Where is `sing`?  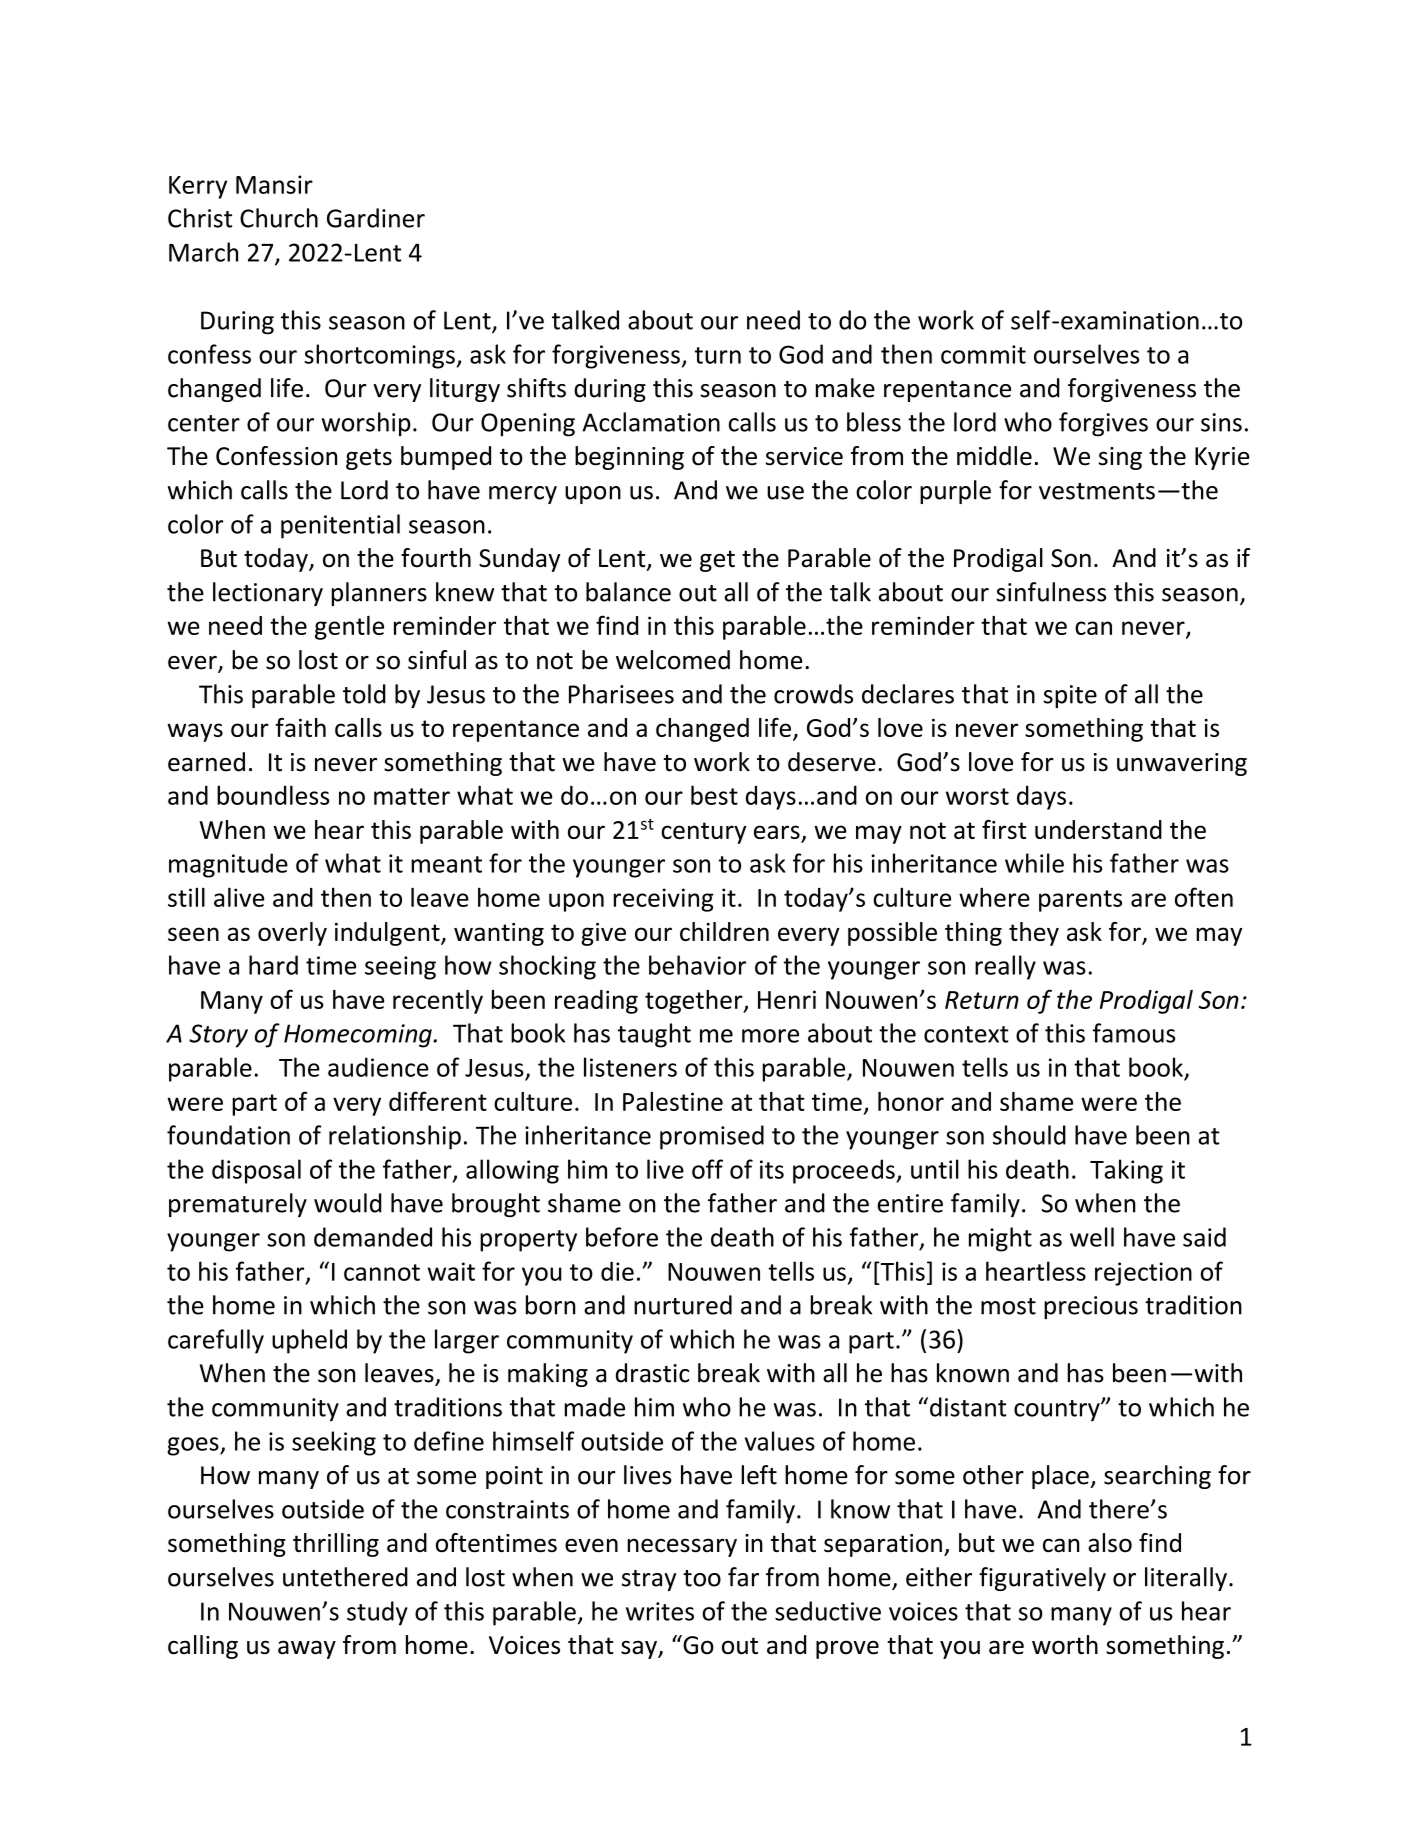
sing is located at coordinates (1120, 458).
